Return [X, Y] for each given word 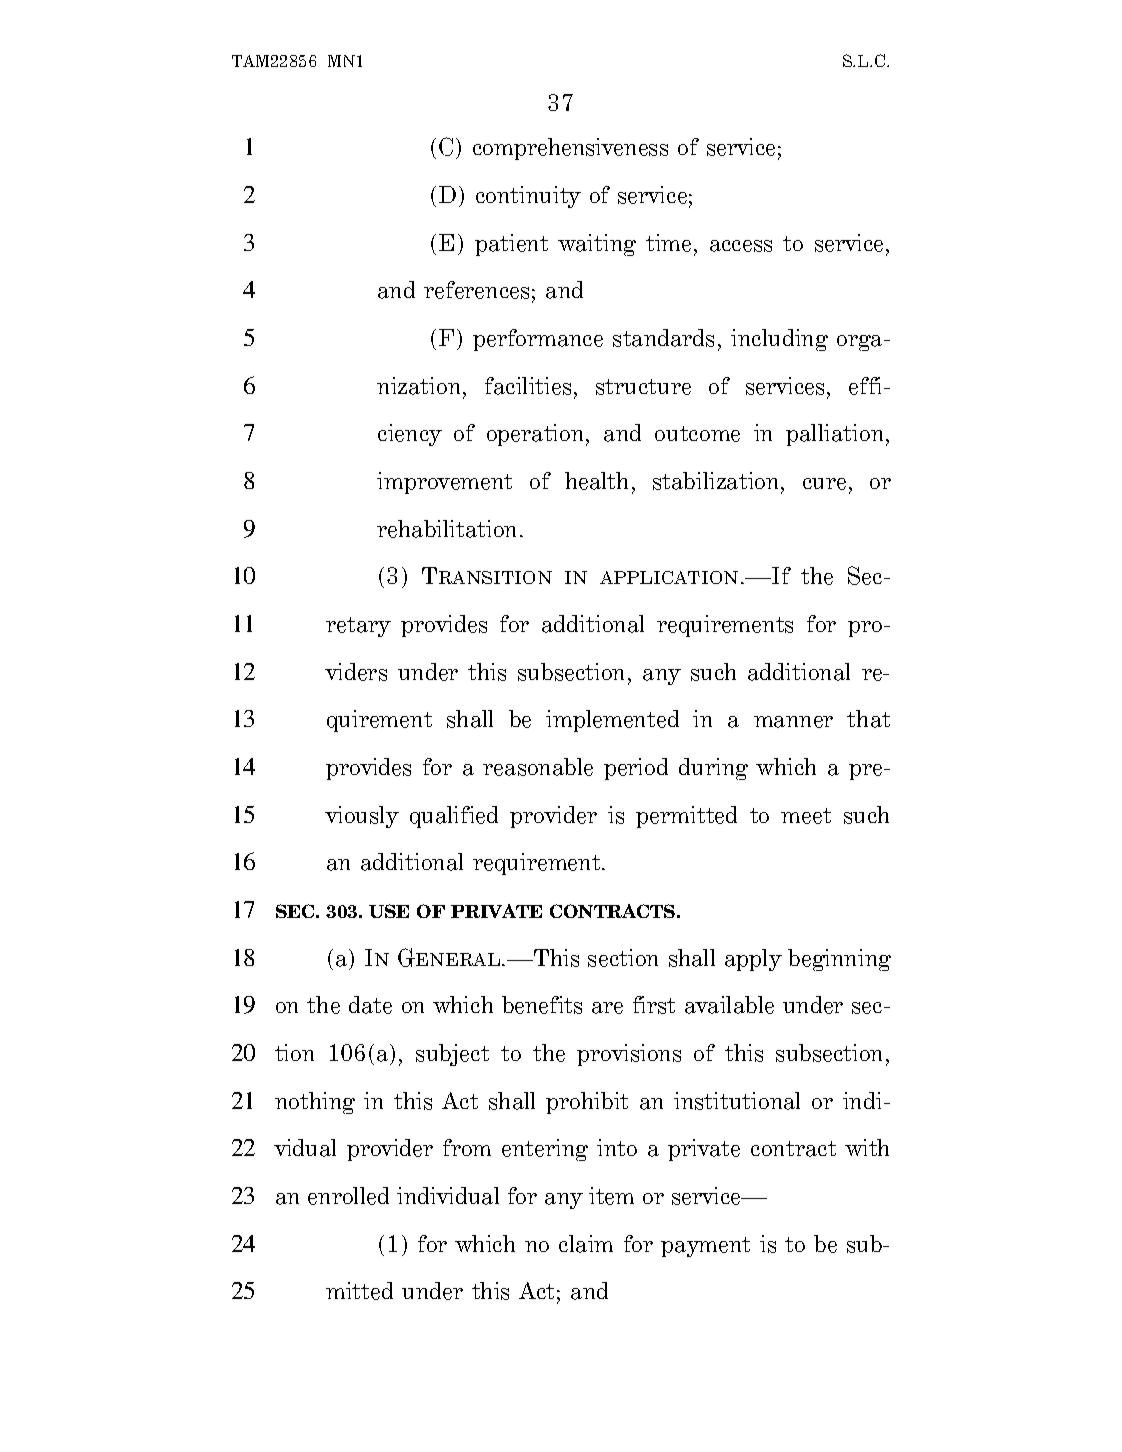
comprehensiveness [570, 149]
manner [793, 722]
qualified [454, 817]
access [741, 246]
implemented [612, 721]
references [476, 290]
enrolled [348, 1196]
